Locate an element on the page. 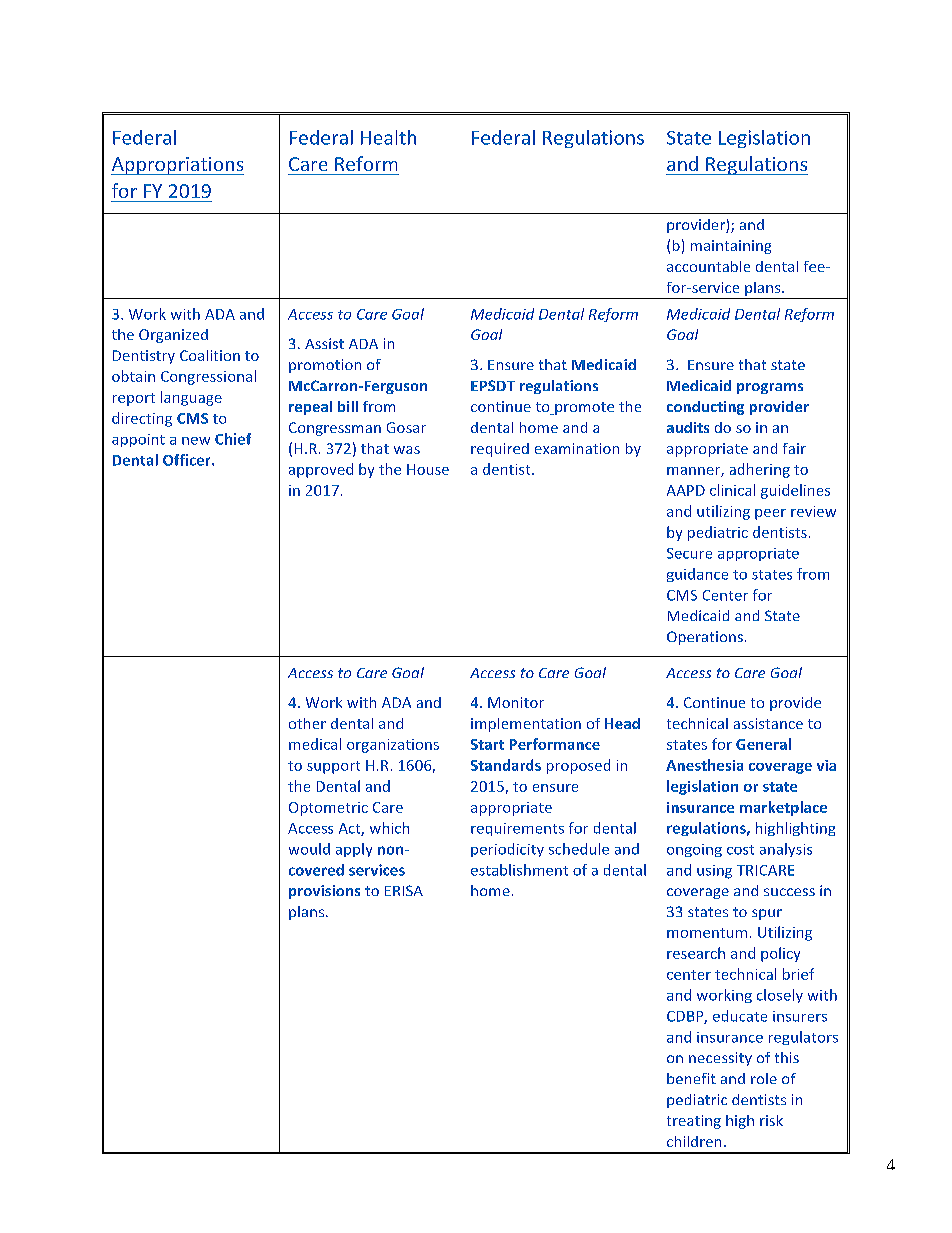  maintaining is located at coordinates (731, 247).
